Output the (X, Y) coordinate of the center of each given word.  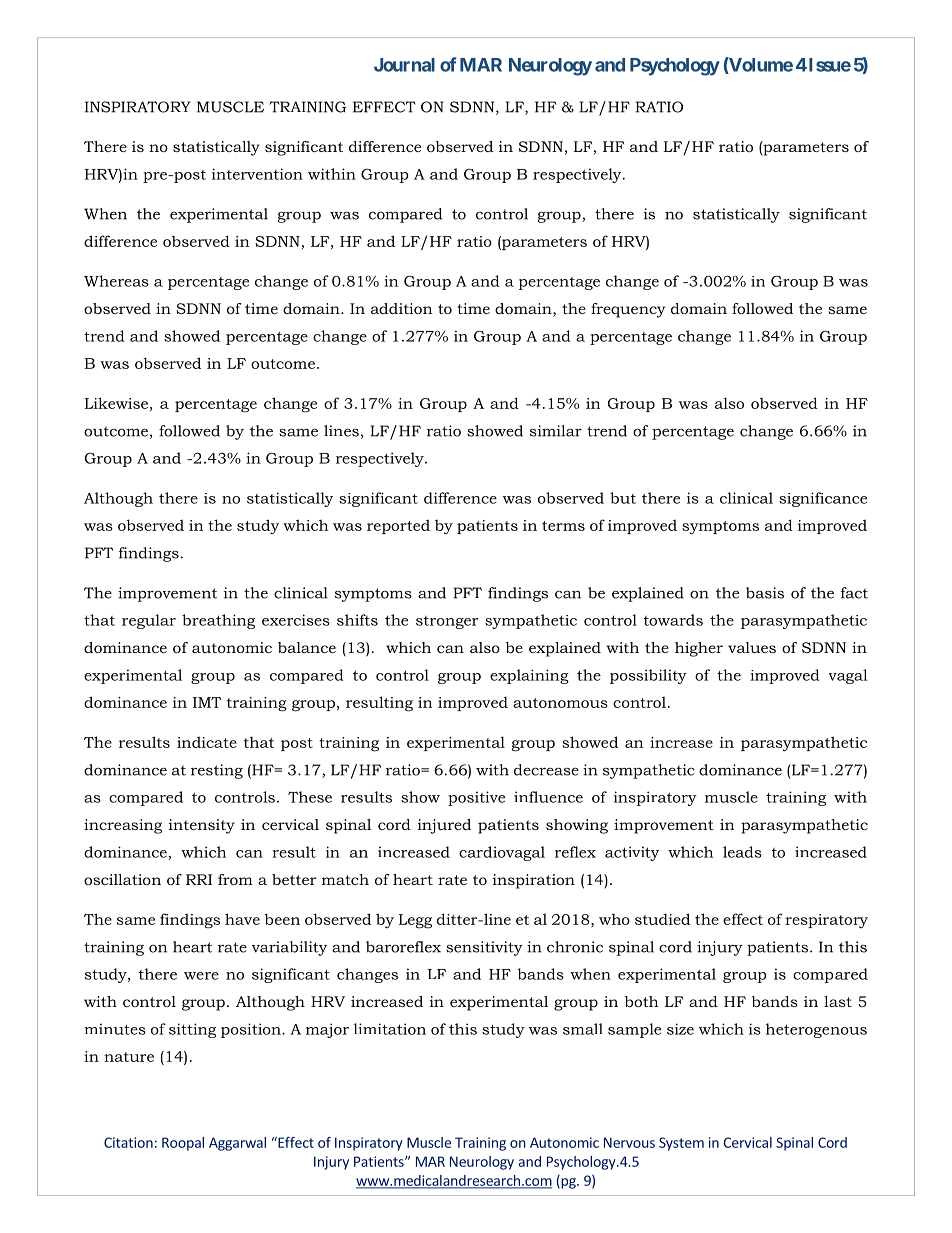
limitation (390, 1029)
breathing (218, 621)
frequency (628, 310)
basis (765, 593)
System (681, 1144)
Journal (404, 65)
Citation (128, 1142)
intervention (257, 174)
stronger (447, 622)
